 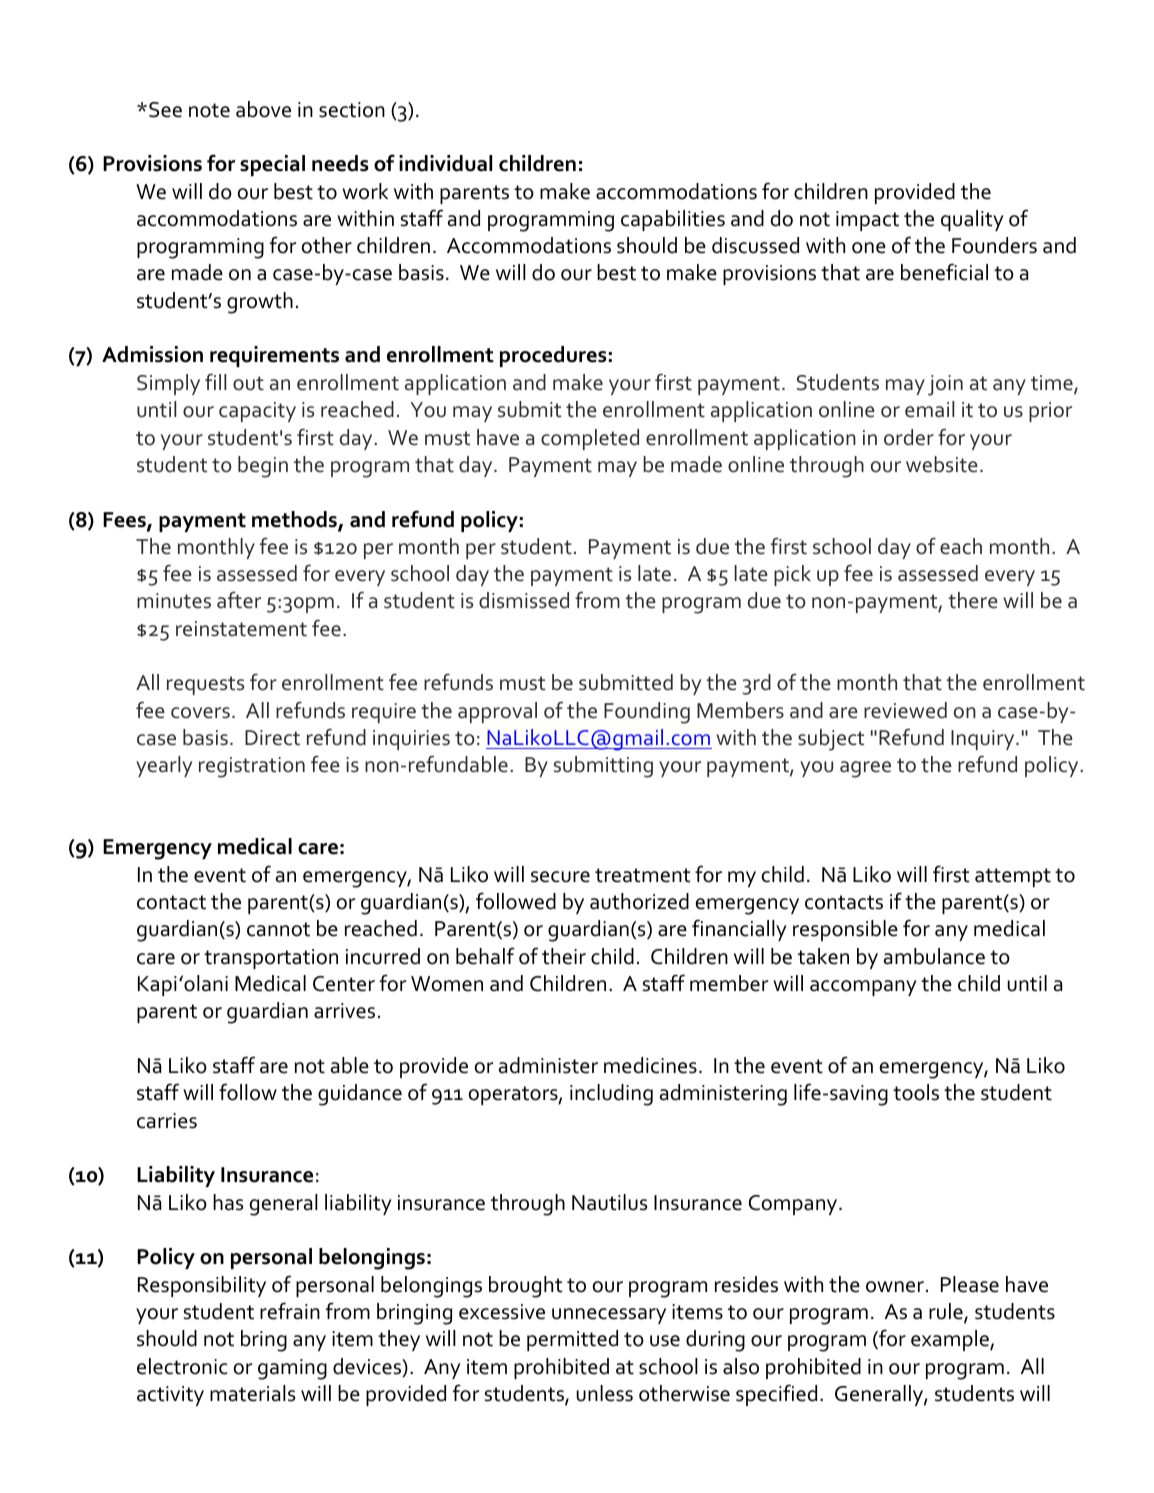 I want to click on including, so click(x=611, y=1095).
